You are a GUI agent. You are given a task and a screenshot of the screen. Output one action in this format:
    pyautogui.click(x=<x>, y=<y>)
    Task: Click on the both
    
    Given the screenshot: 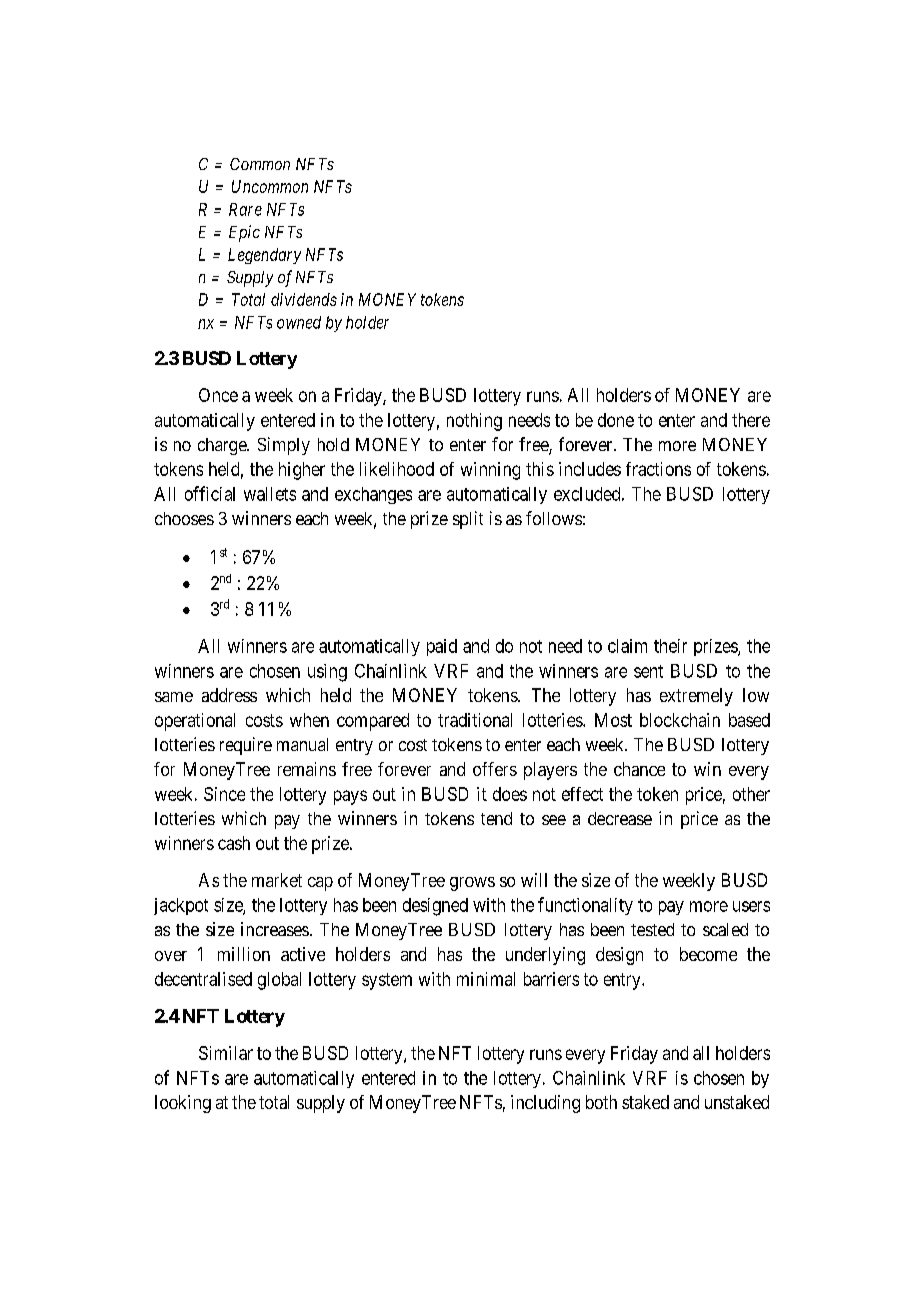 What is the action you would take?
    pyautogui.click(x=601, y=1102)
